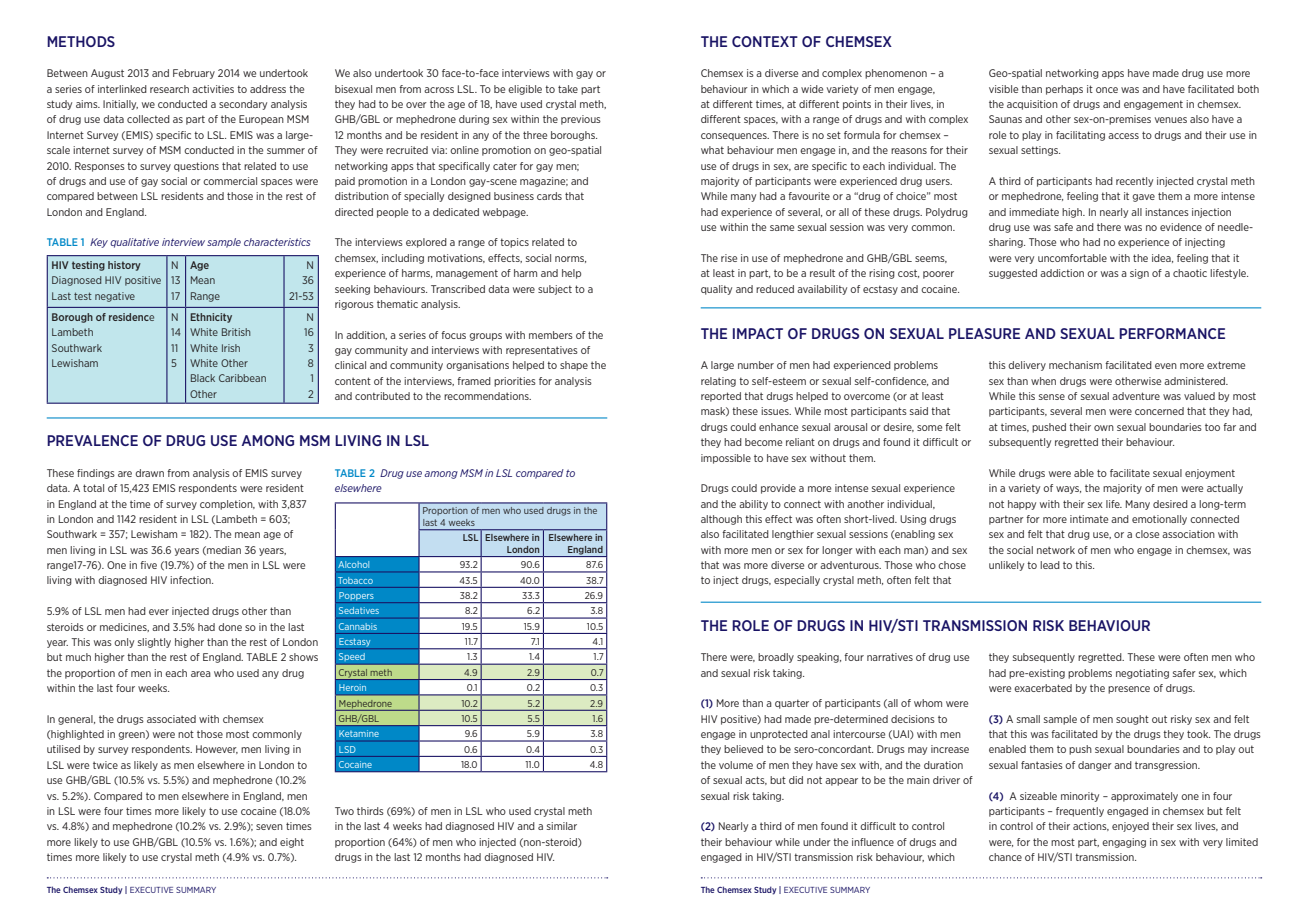 Image resolution: width=1308 pixels, height=924 pixels. Describe the element at coordinates (1172, 333) in the screenshot. I see `PERFORMANCE` at that location.
